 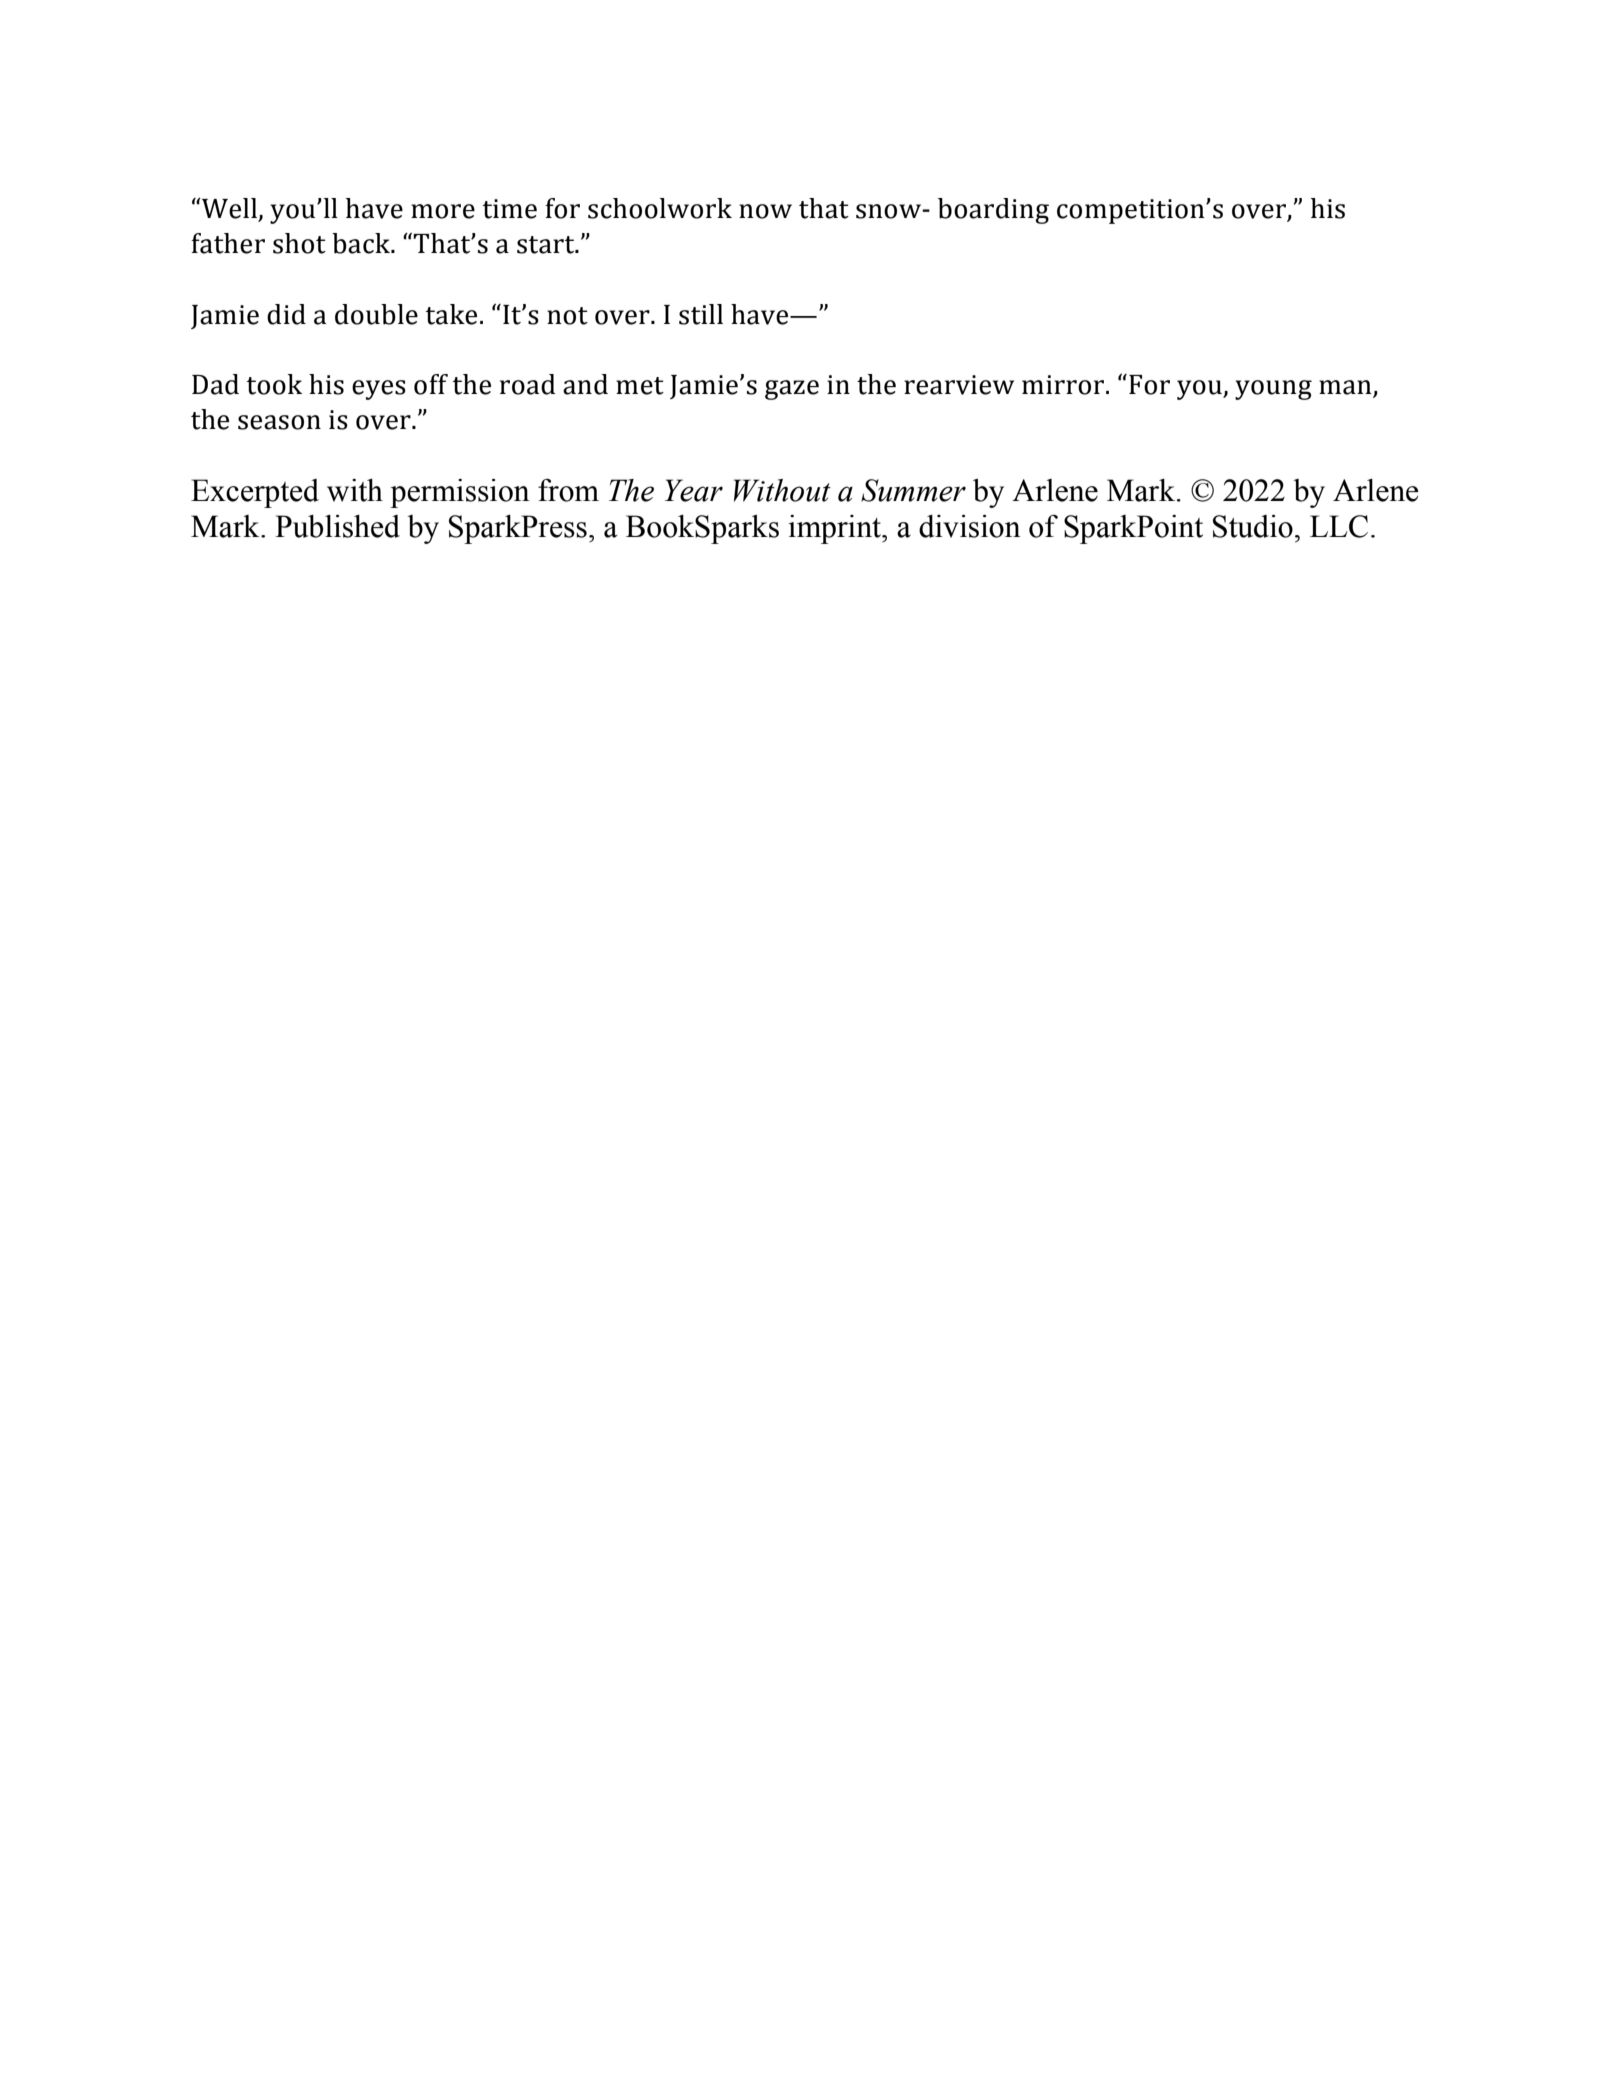 What do you see at coordinates (660, 208) in the page?
I see `schoolwork` at bounding box center [660, 208].
